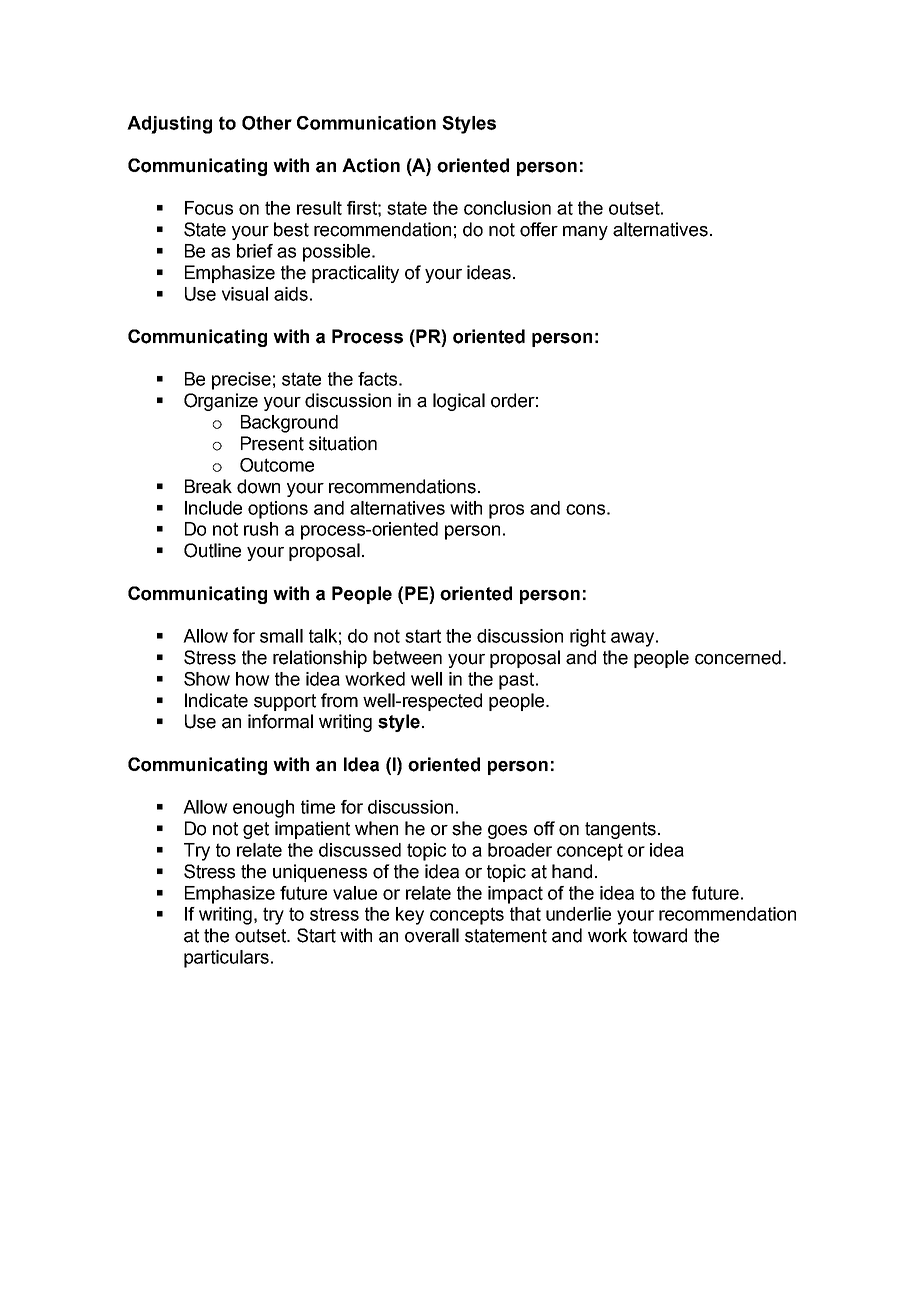 Image resolution: width=924 pixels, height=1308 pixels. What do you see at coordinates (660, 935) in the image?
I see `toward` at bounding box center [660, 935].
